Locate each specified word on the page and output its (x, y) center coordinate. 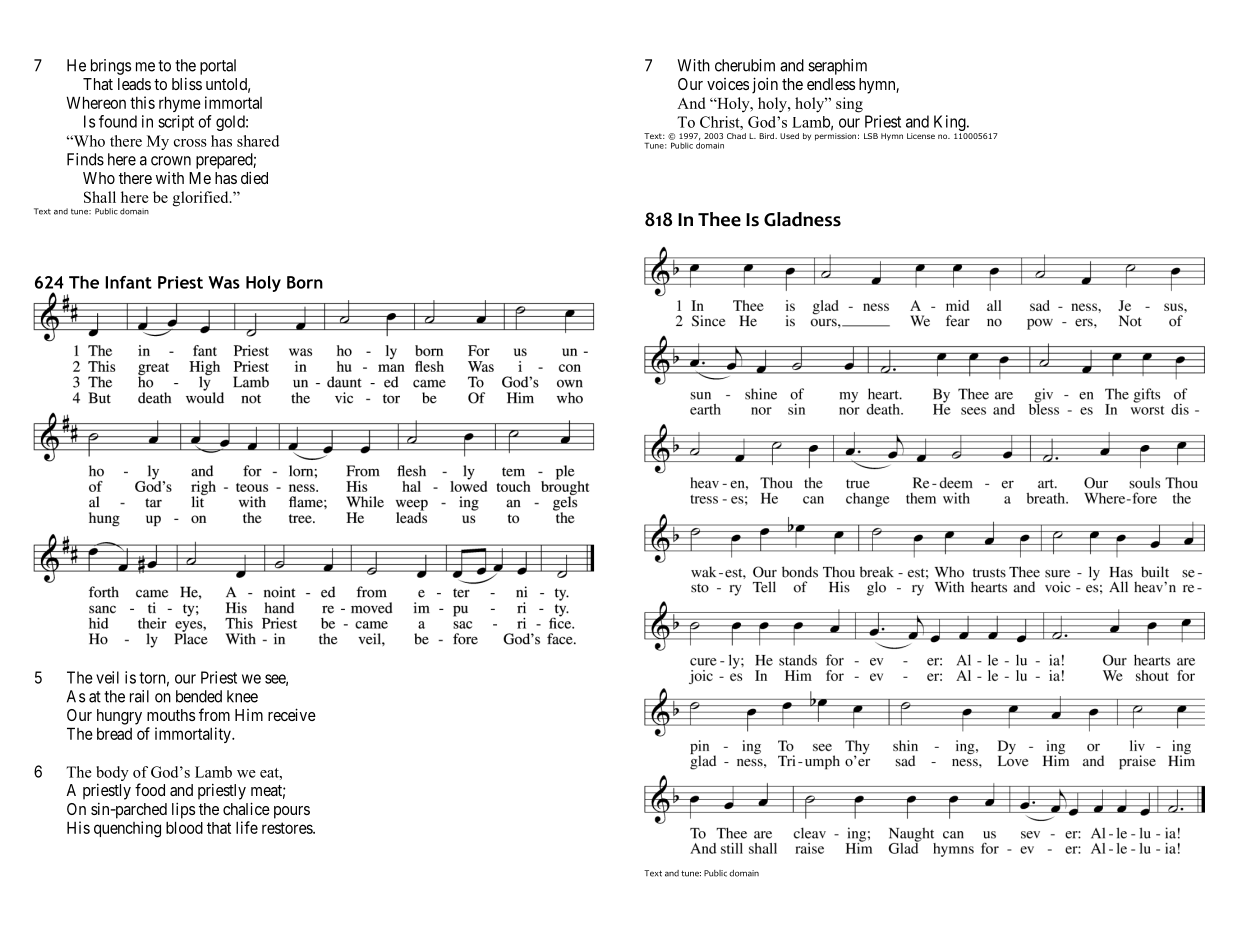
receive (292, 714)
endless (831, 84)
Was (224, 282)
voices (728, 84)
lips (183, 810)
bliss (187, 83)
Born (305, 282)
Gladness (802, 219)
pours (292, 812)
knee (242, 696)
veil (107, 677)
